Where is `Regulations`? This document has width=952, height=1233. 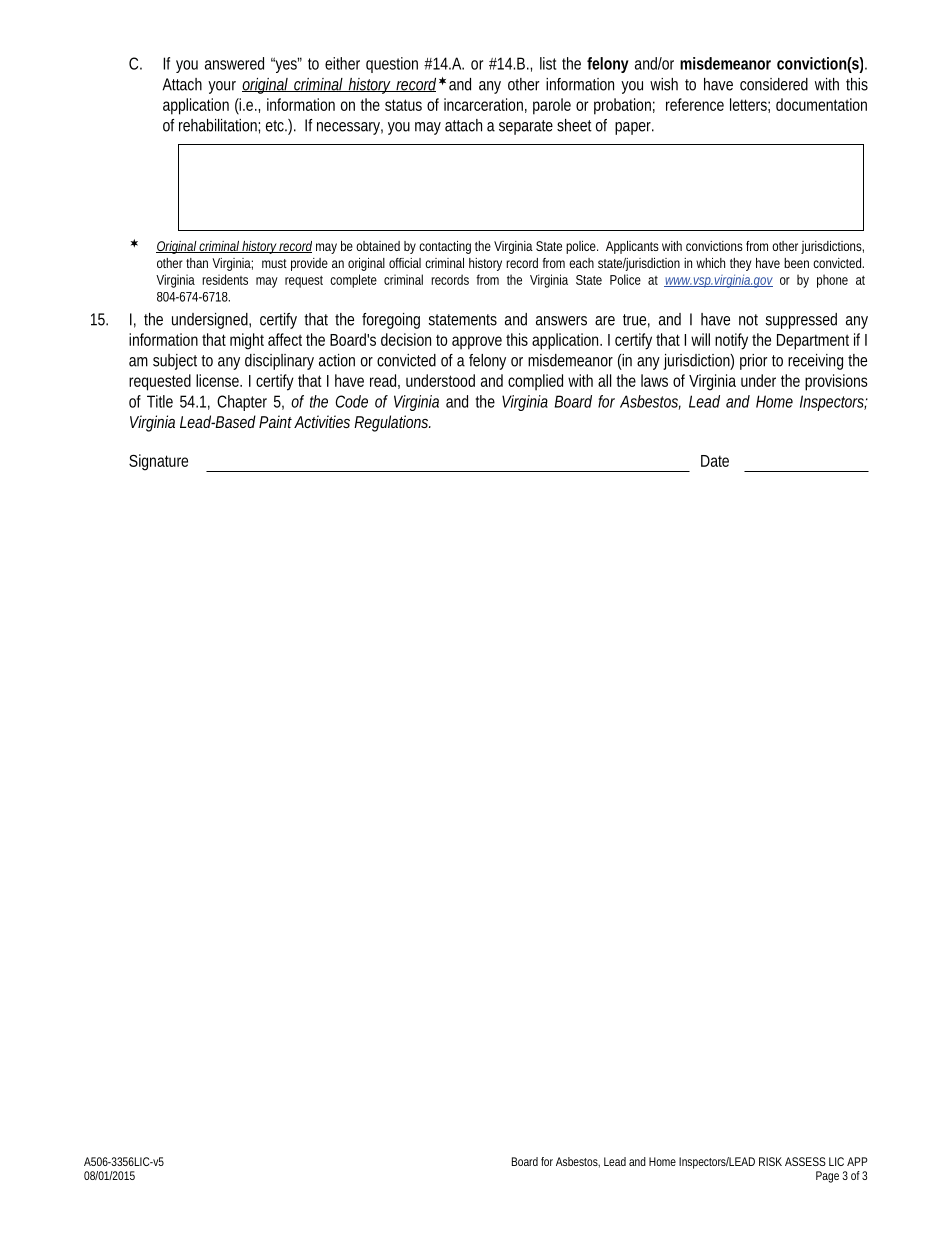 Regulations is located at coordinates (392, 423).
